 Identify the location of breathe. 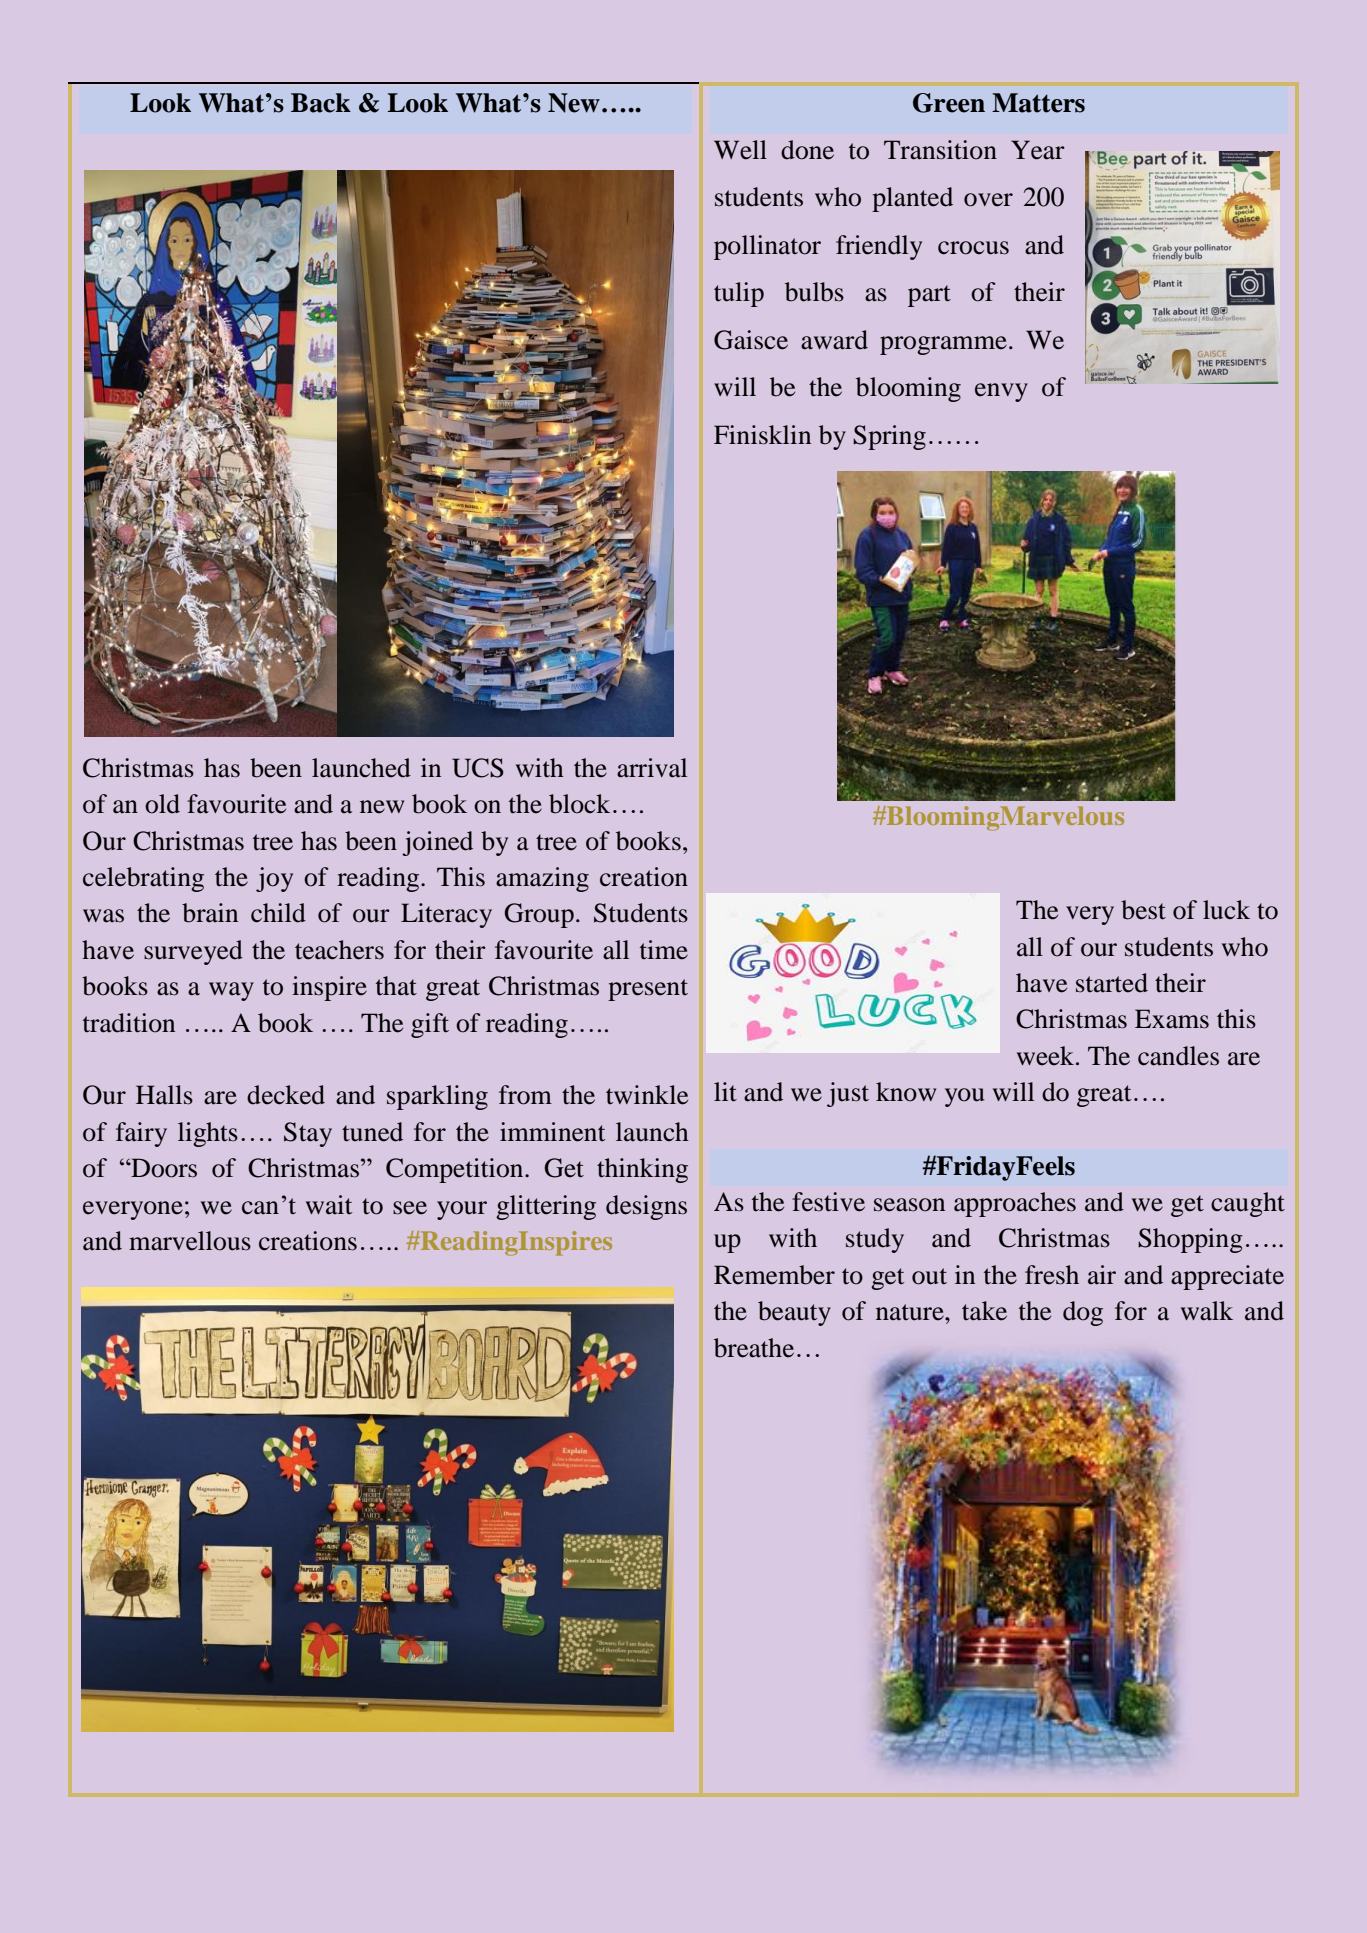
(754, 1348).
